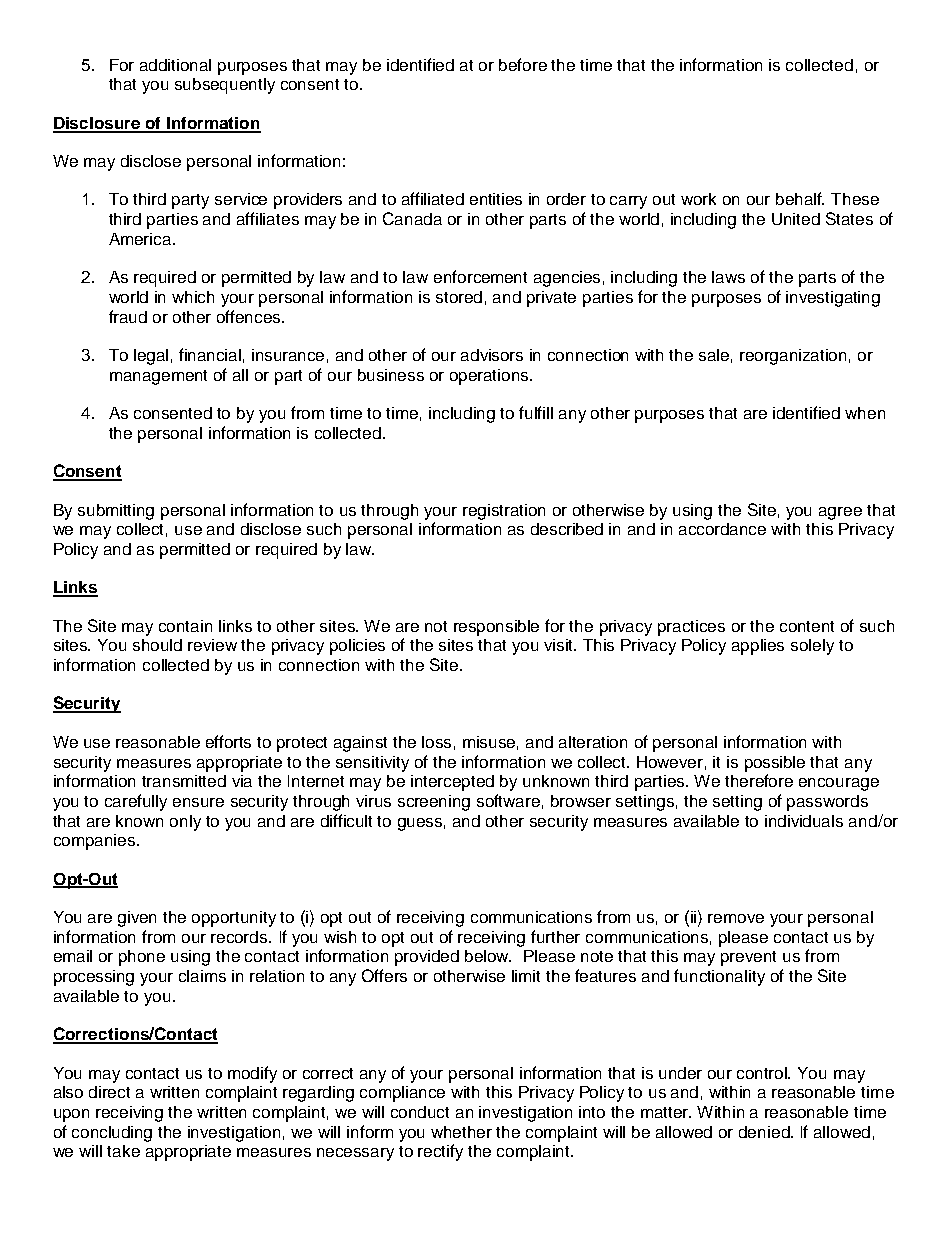  What do you see at coordinates (496, 628) in the page?
I see `responsible` at bounding box center [496, 628].
